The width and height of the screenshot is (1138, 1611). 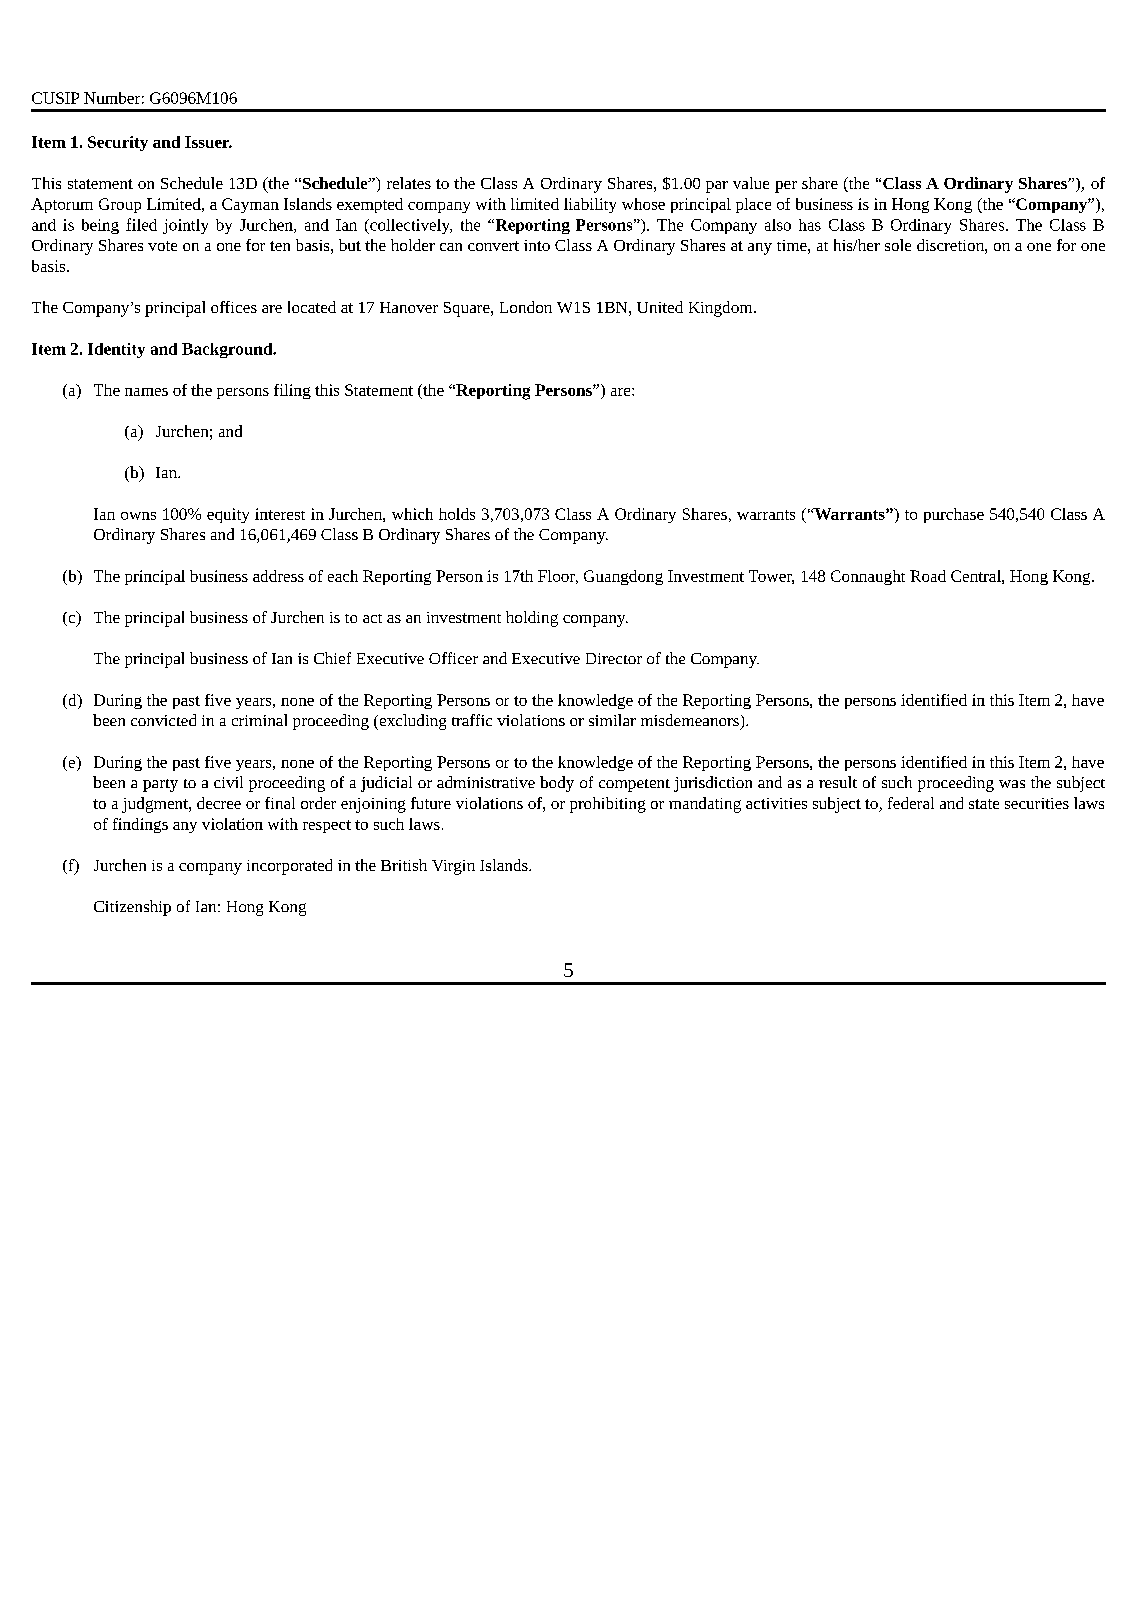 I want to click on incorporated, so click(x=289, y=867).
